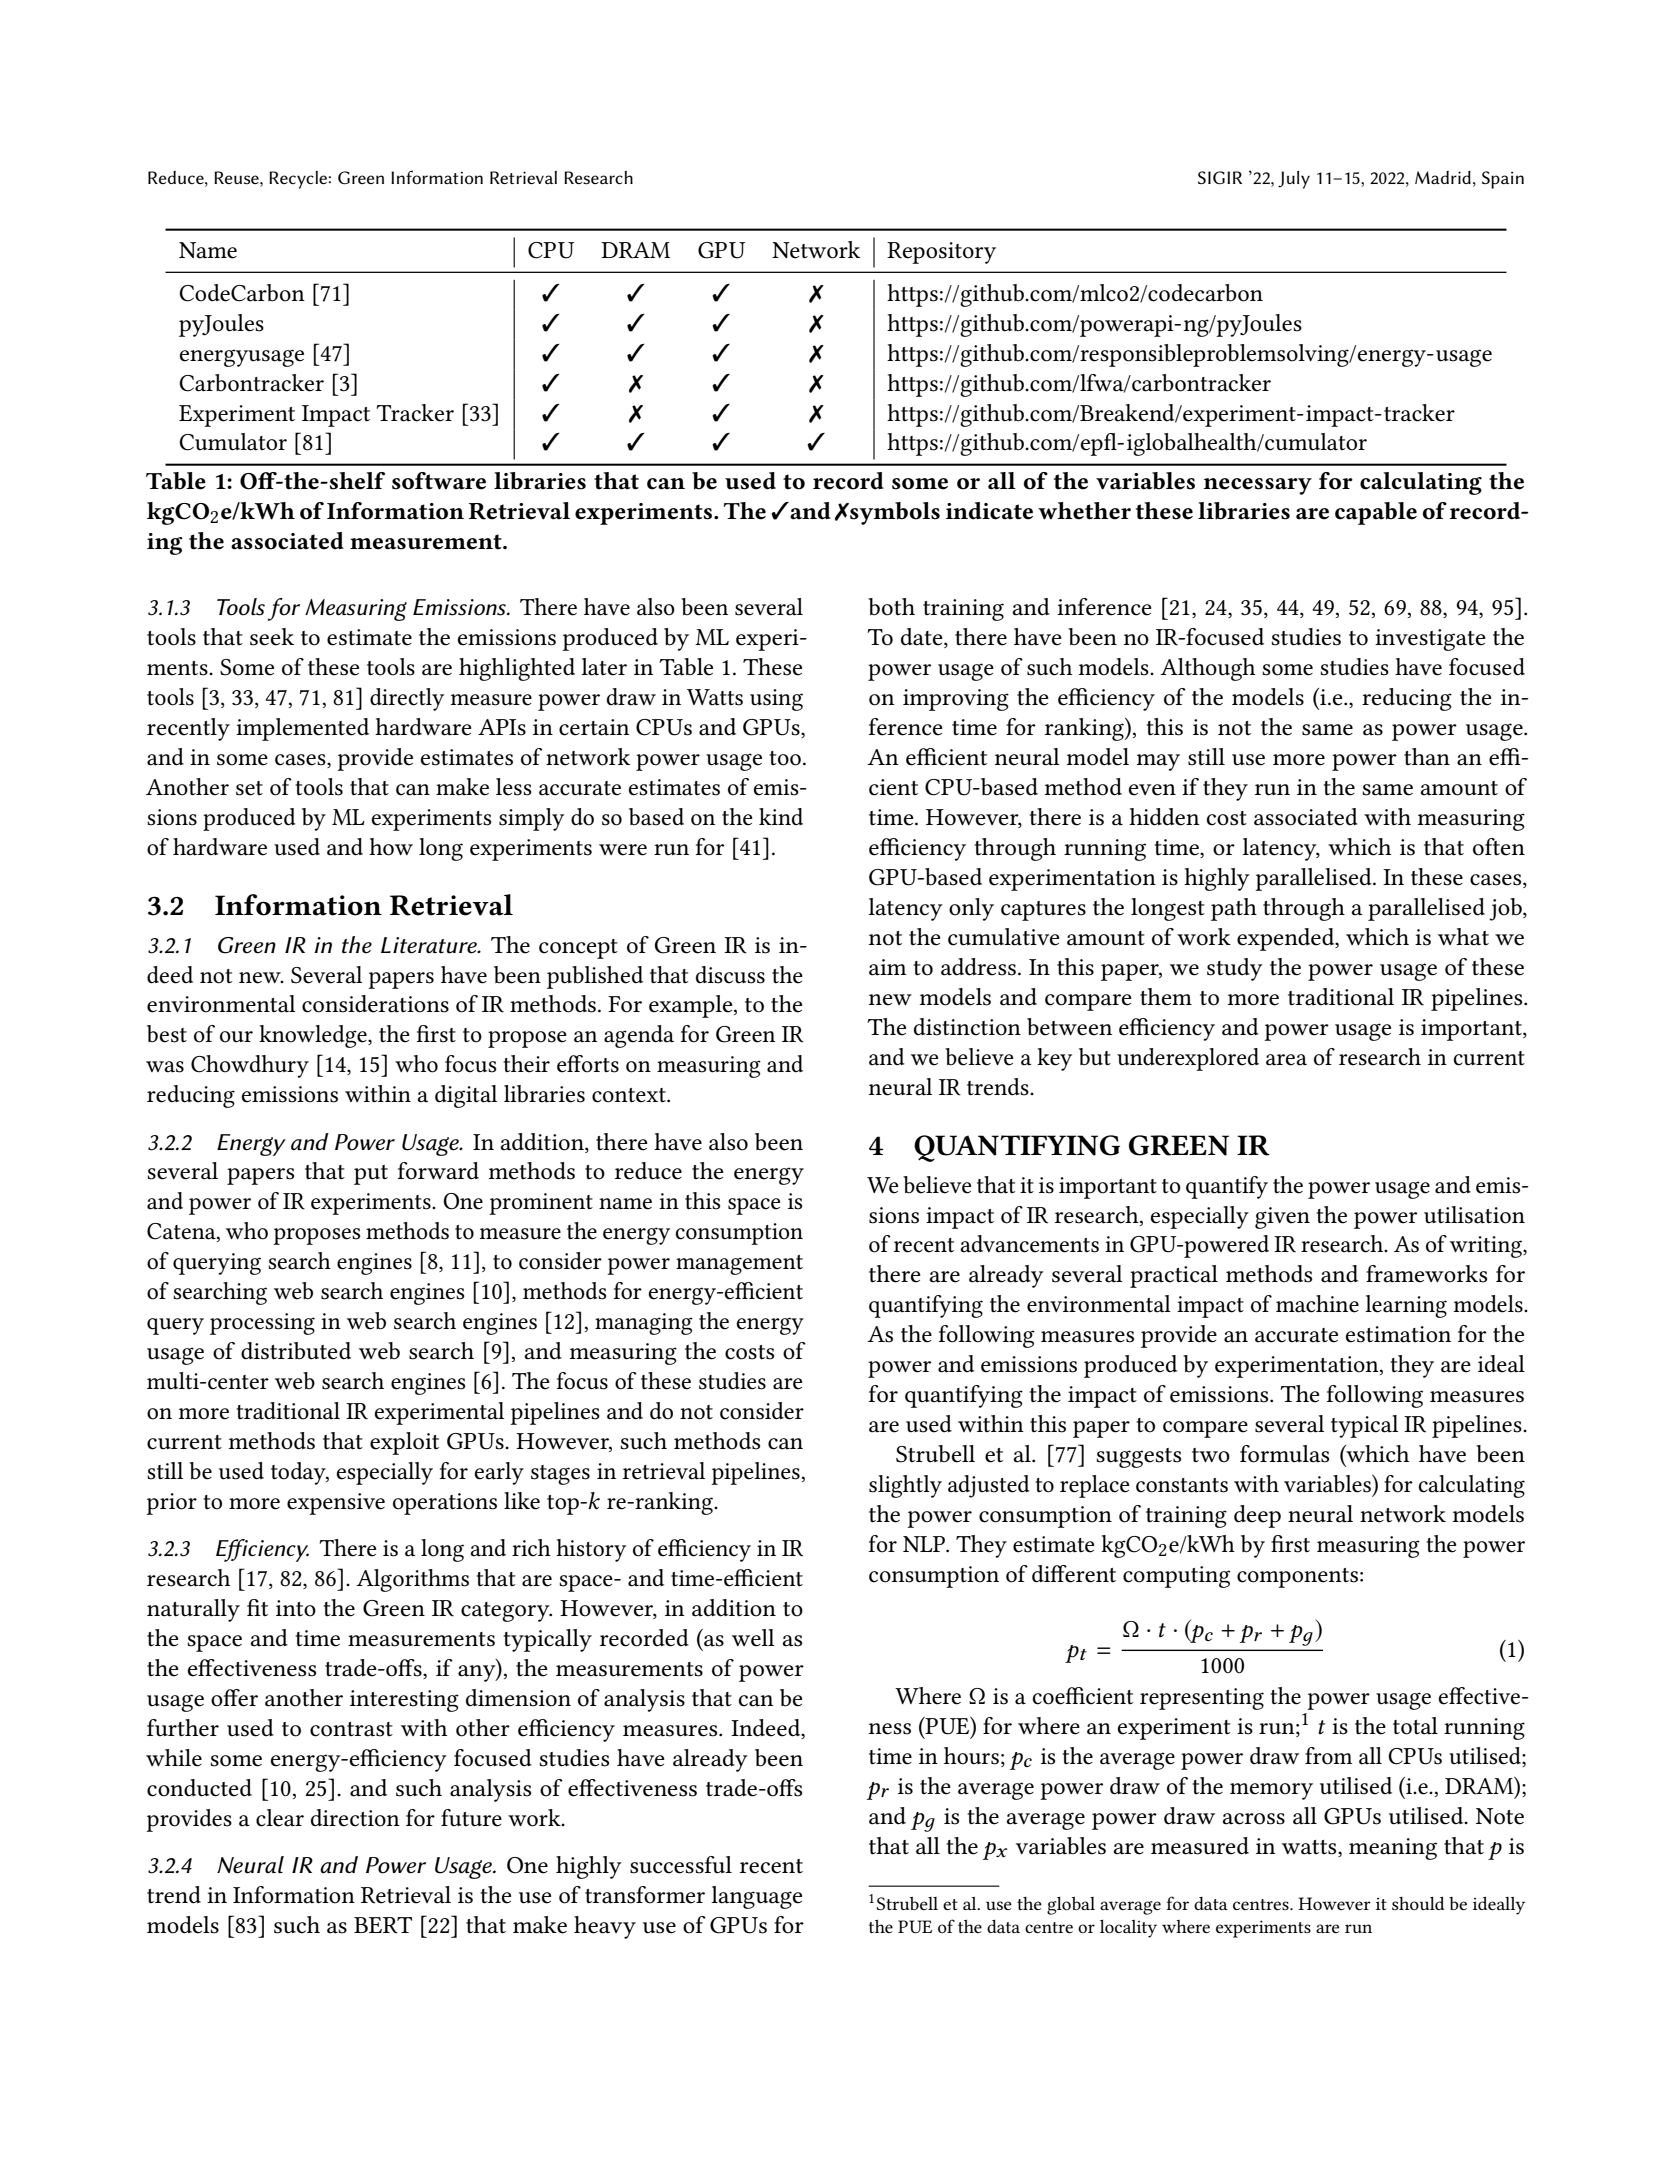 This screenshot has width=1672, height=2164. What do you see at coordinates (967, 1027) in the screenshot?
I see `distinction` at bounding box center [967, 1027].
